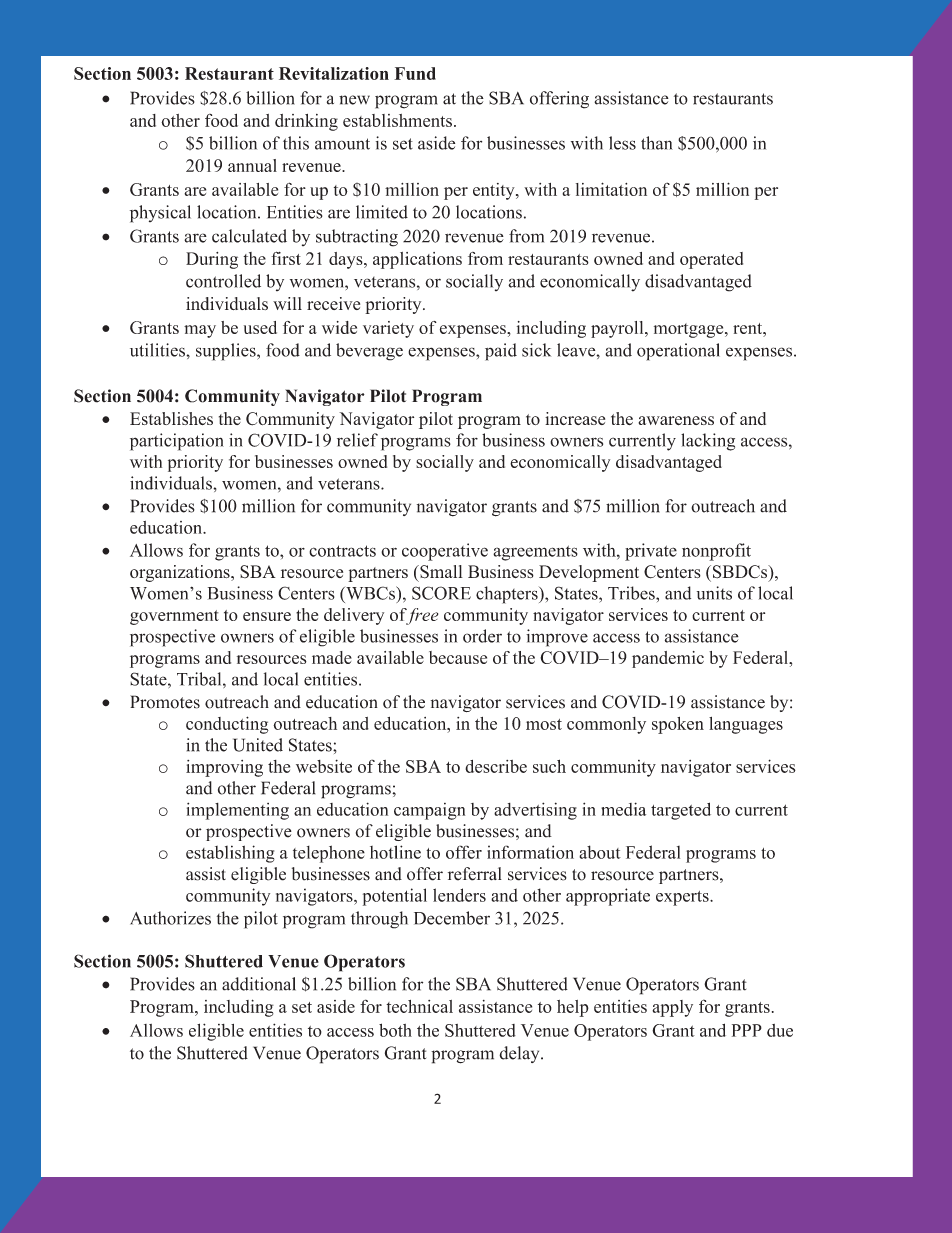 This image has width=952, height=1233. I want to click on drinking, so click(306, 122).
